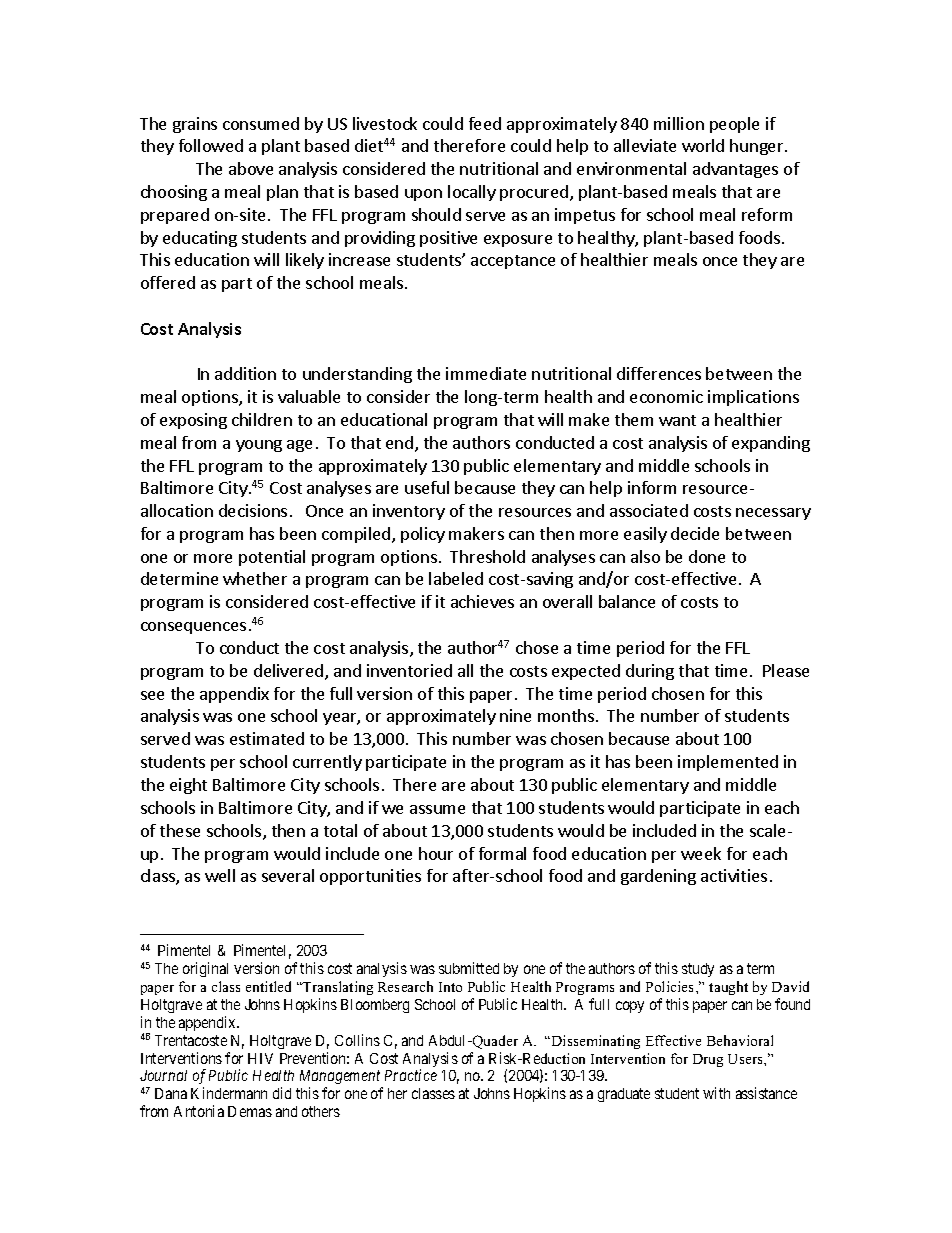 This document has height=1233, width=952. What do you see at coordinates (695, 533) in the document?
I see `decide` at bounding box center [695, 533].
